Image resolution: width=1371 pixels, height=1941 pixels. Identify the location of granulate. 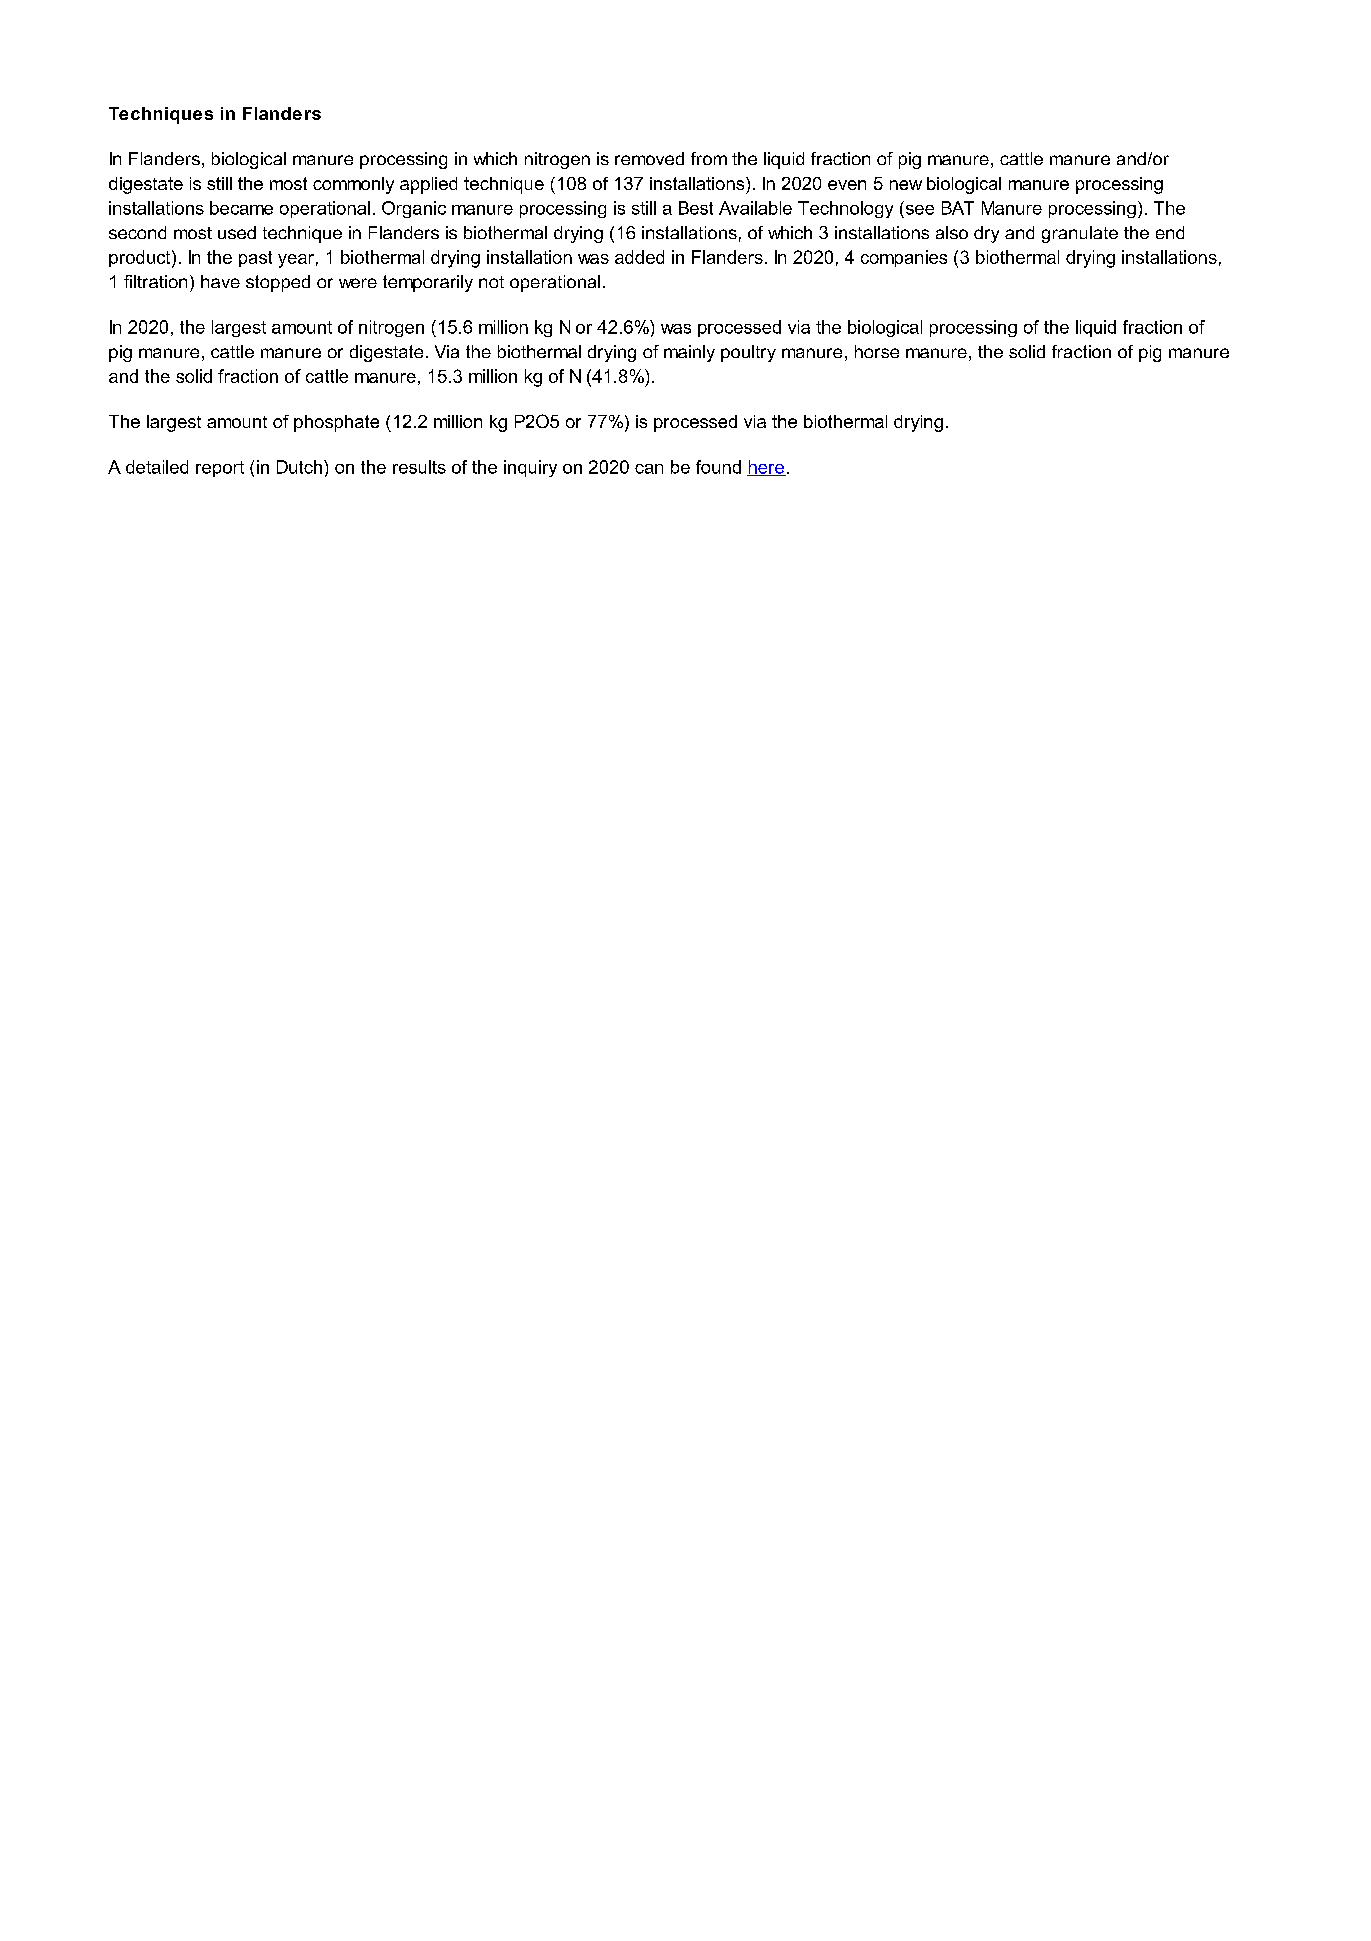
(1080, 234).
